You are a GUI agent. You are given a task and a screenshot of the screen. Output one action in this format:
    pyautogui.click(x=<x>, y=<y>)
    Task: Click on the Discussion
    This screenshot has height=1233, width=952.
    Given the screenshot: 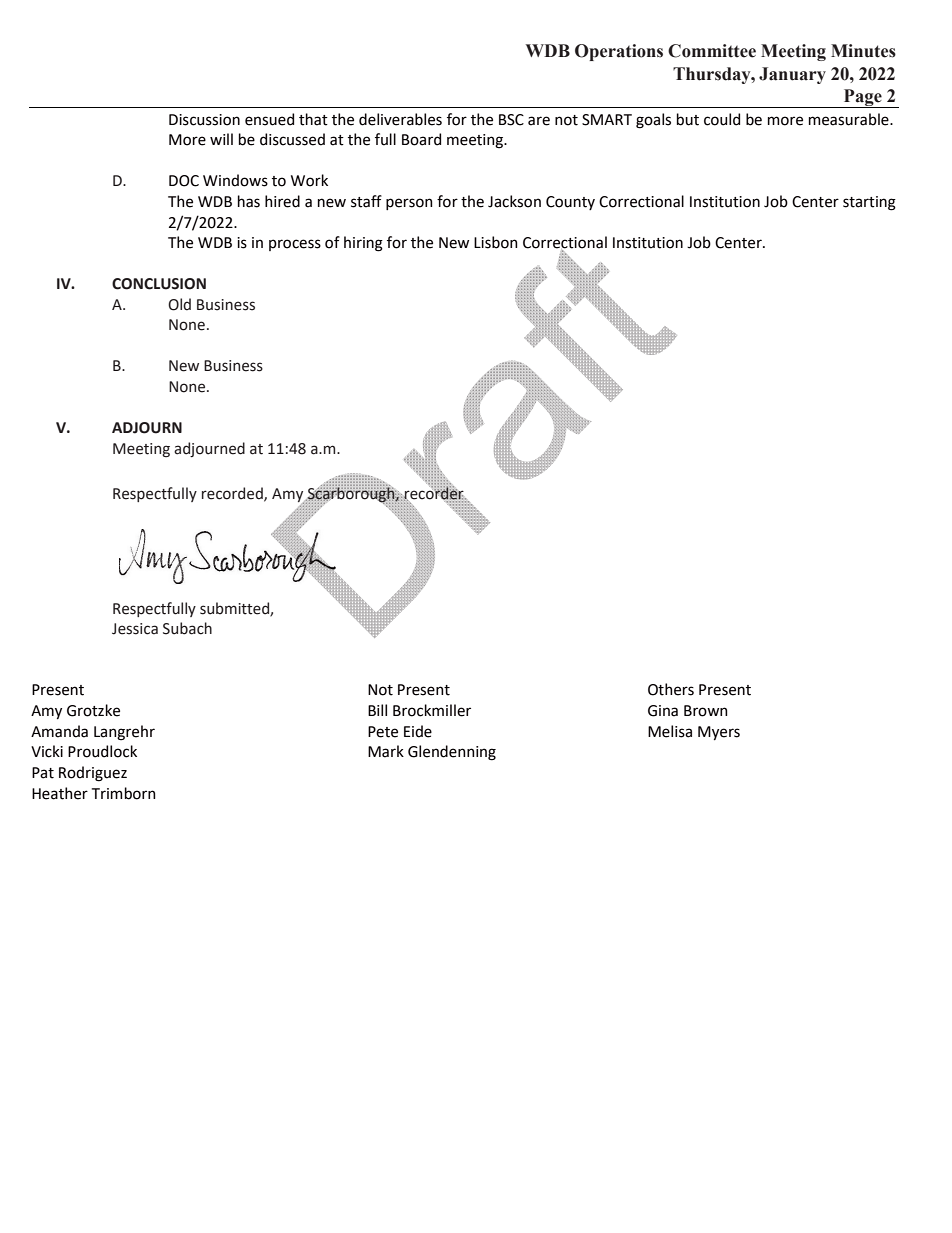 What is the action you would take?
    pyautogui.click(x=204, y=120)
